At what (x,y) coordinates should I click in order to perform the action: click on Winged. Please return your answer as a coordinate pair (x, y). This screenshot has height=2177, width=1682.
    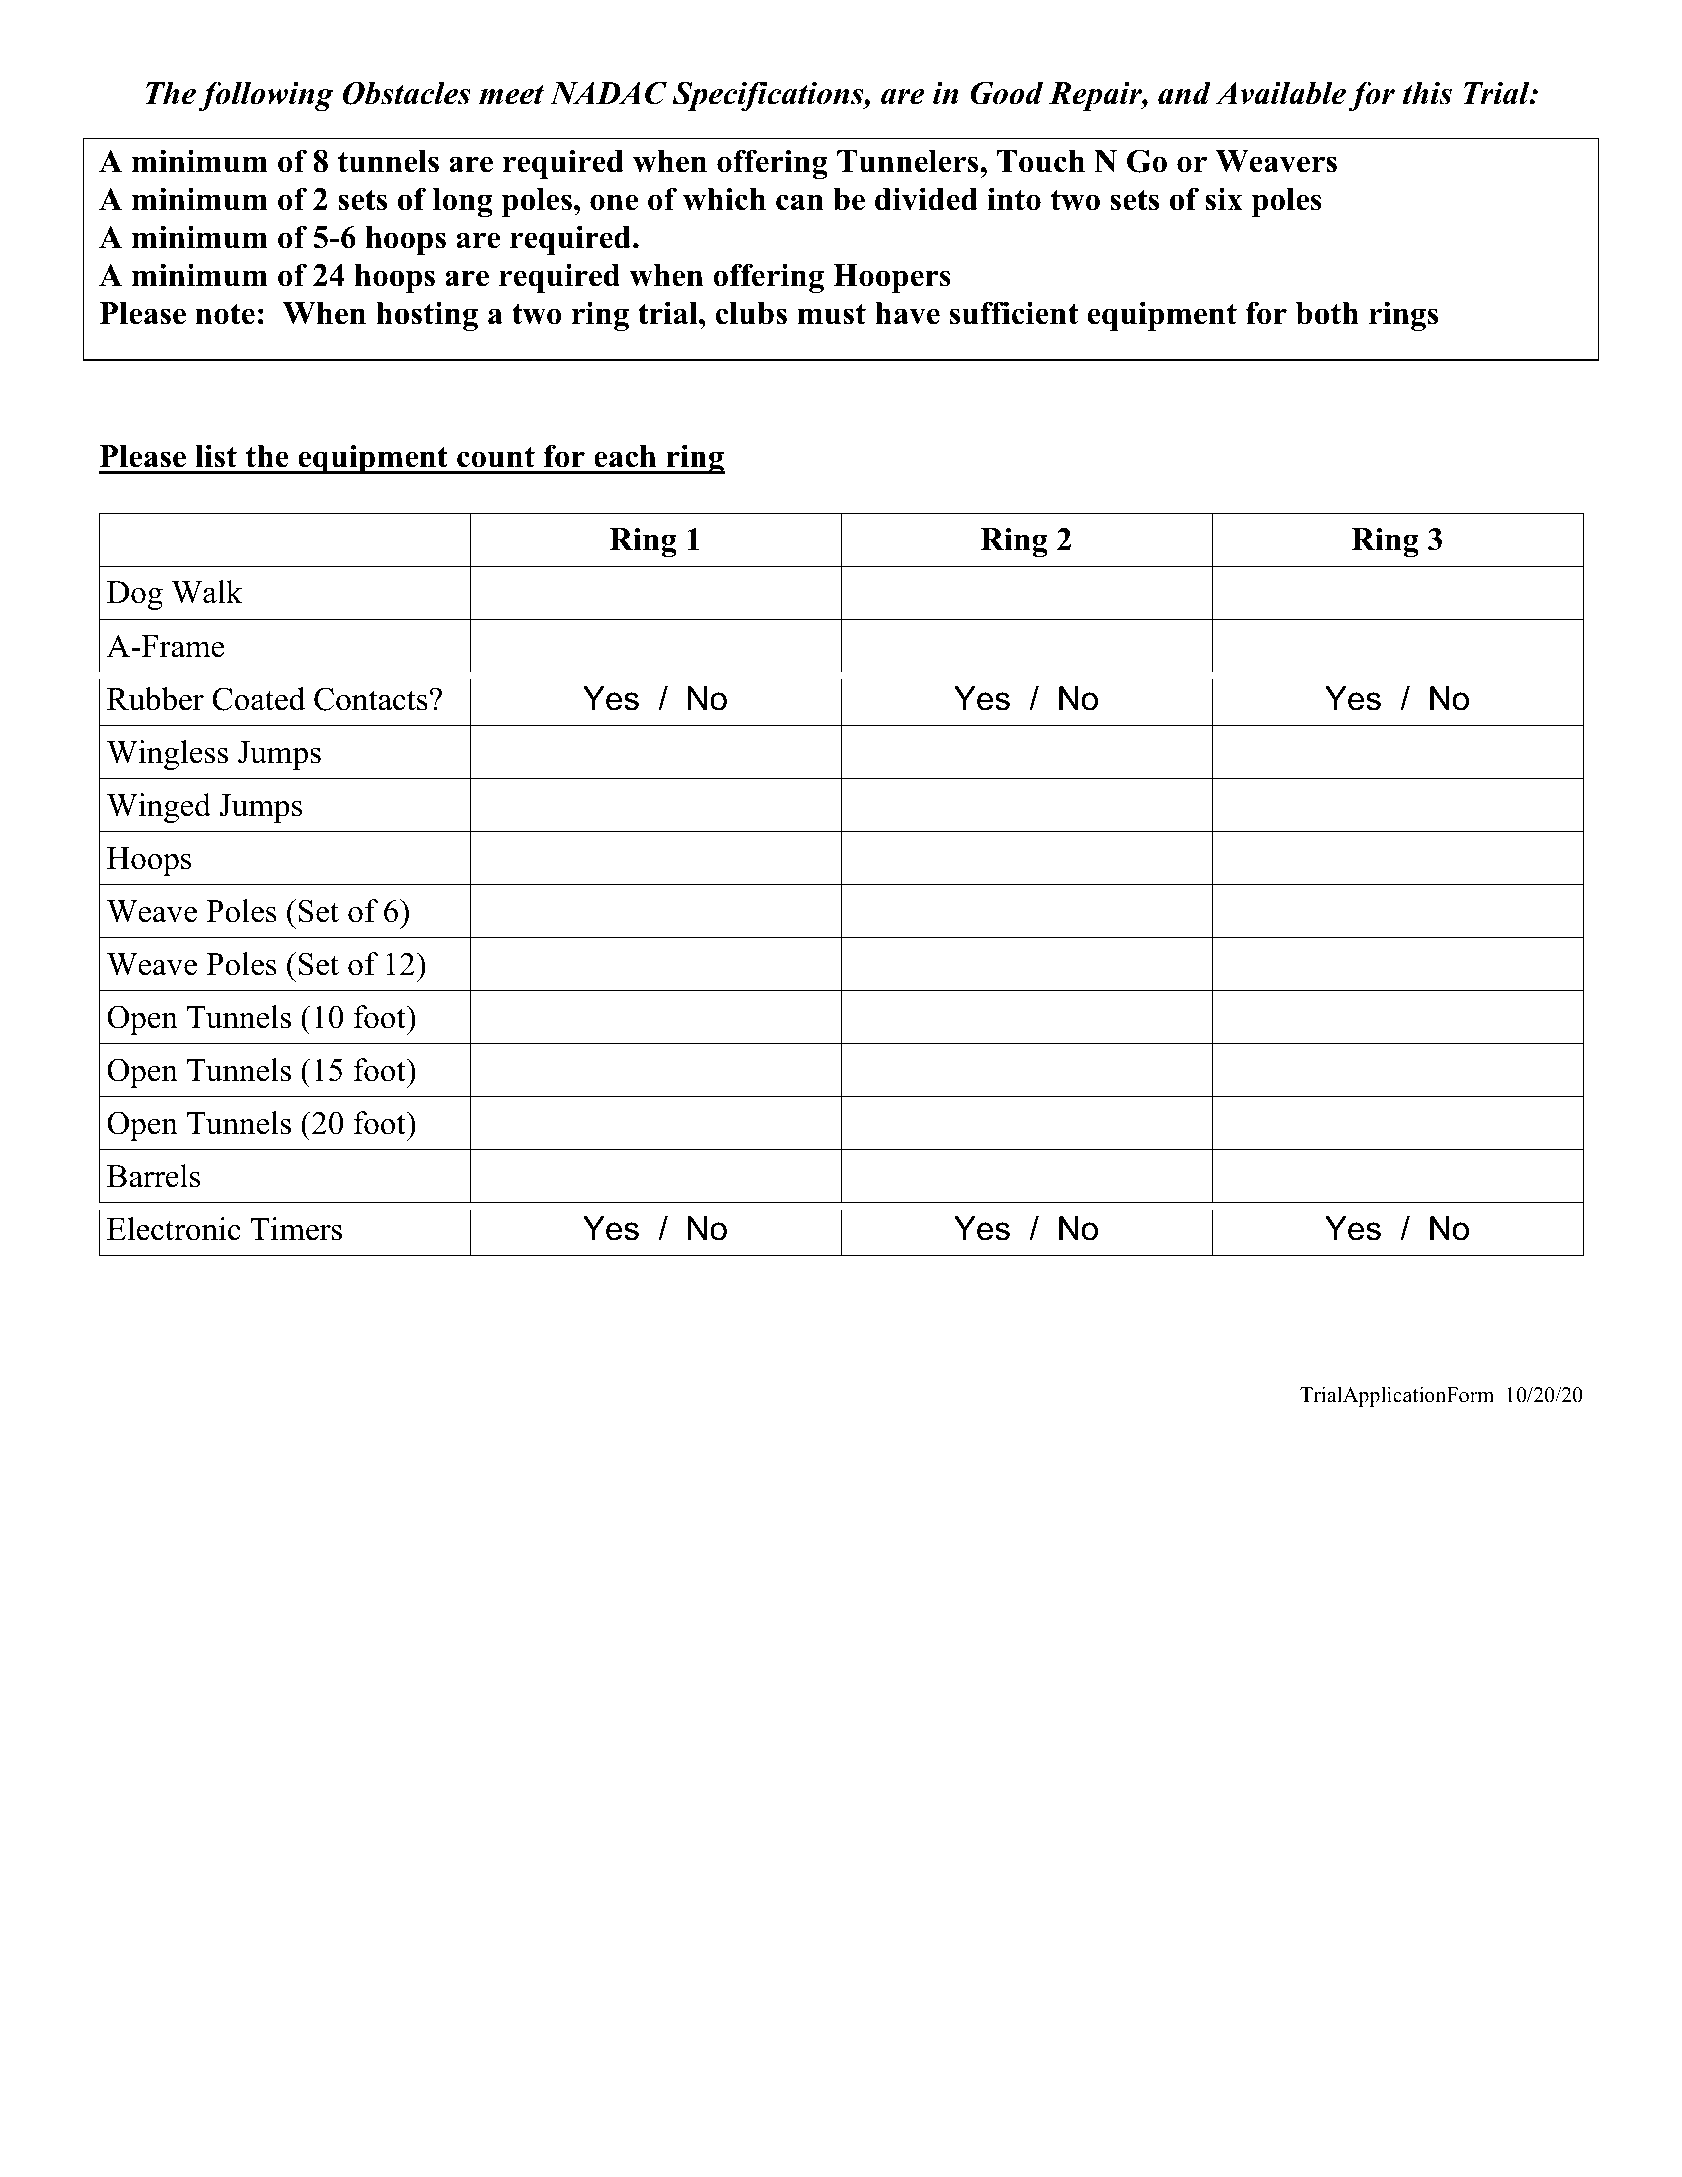
    Looking at the image, I should click on (159, 808).
